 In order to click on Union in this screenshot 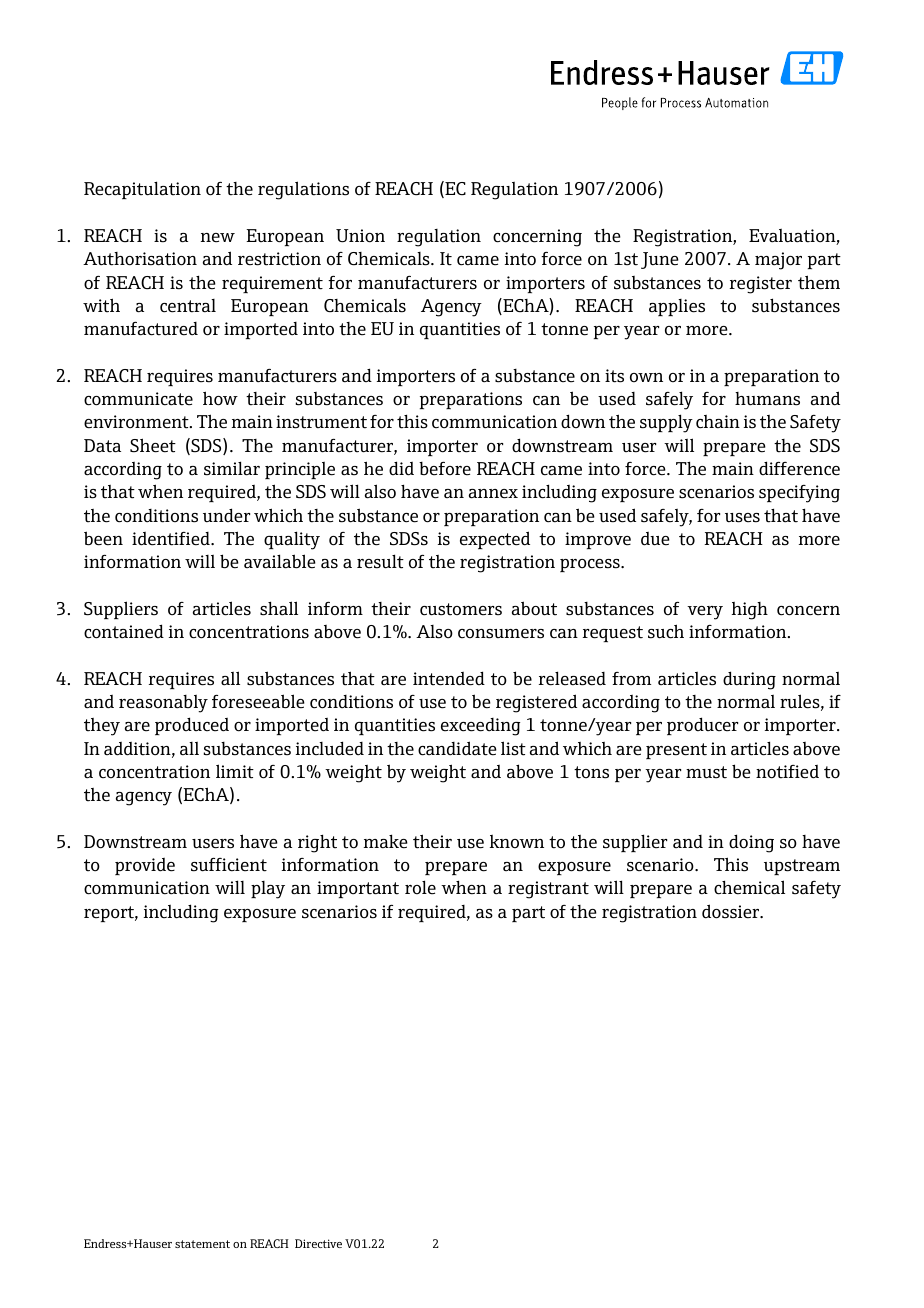, I will do `click(360, 236)`.
